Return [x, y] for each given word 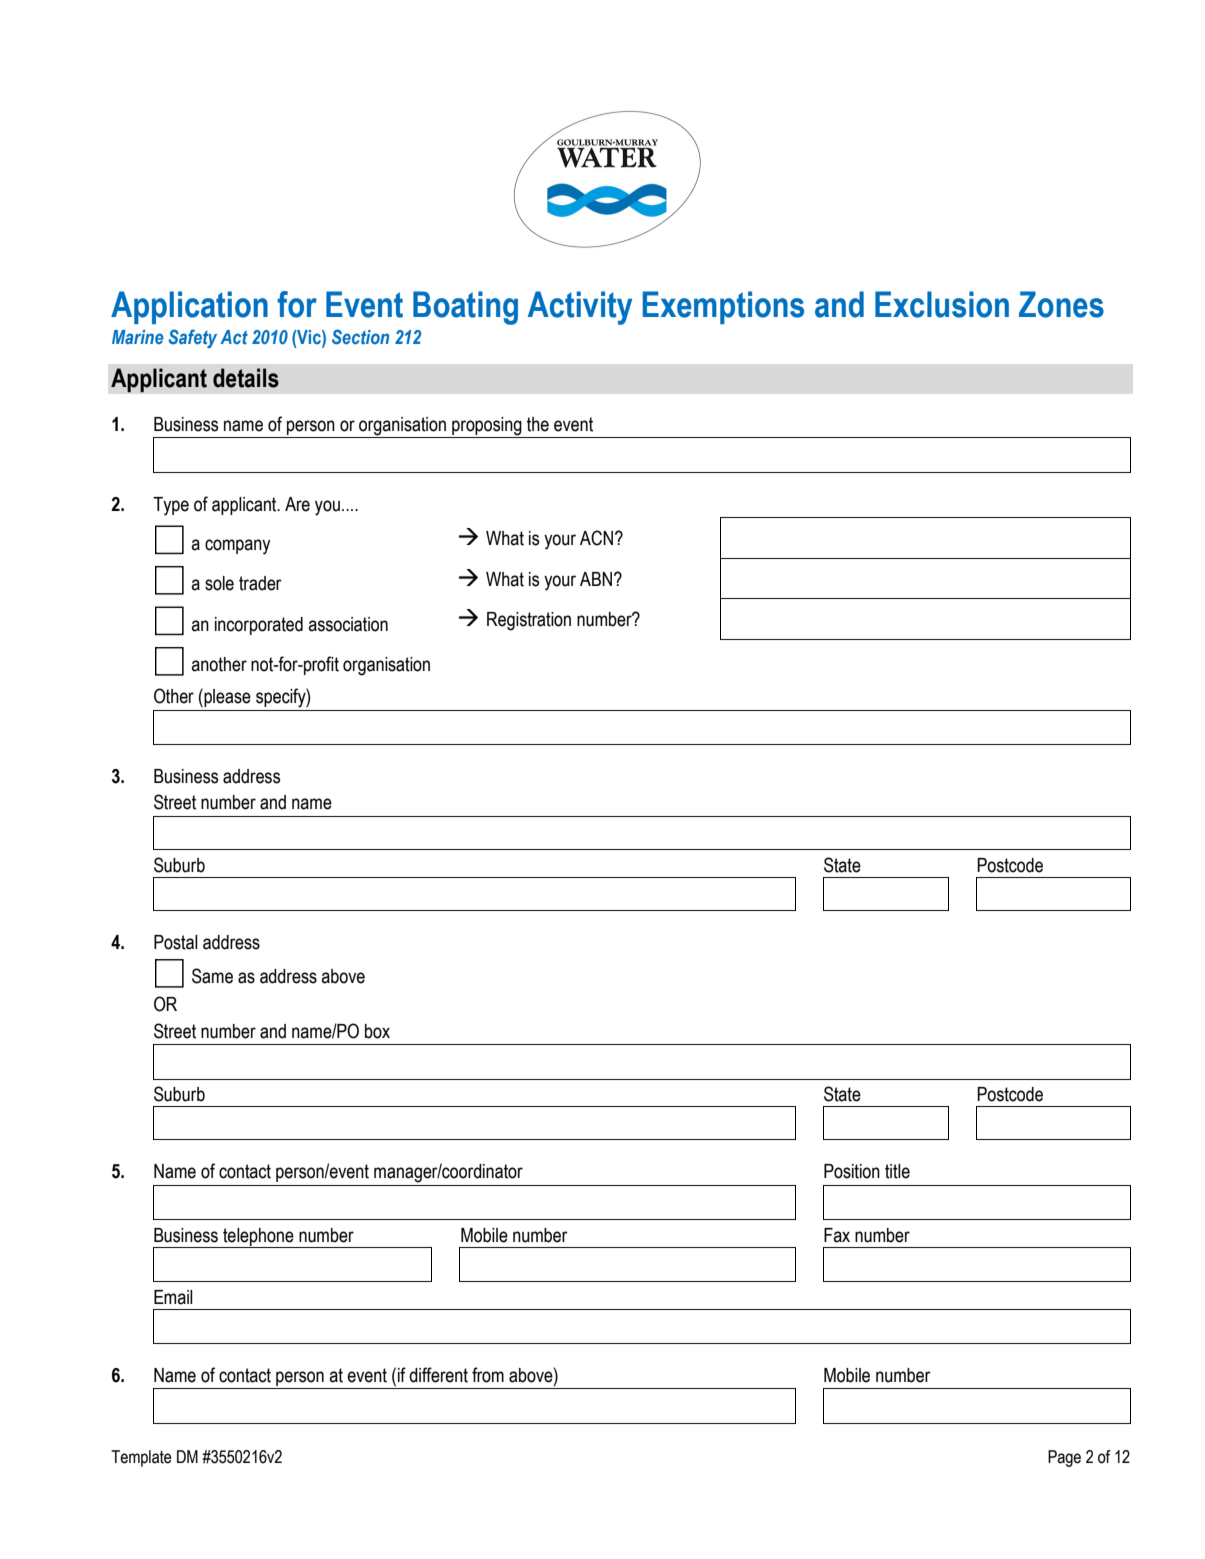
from [488, 1375]
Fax [837, 1235]
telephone [258, 1238]
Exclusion [942, 304]
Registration [529, 621]
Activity [580, 308]
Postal [176, 942]
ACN [596, 538]
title [897, 1171]
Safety [192, 338]
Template [141, 1458]
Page [1064, 1458]
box [377, 1031]
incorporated [259, 626]
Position [852, 1171]
